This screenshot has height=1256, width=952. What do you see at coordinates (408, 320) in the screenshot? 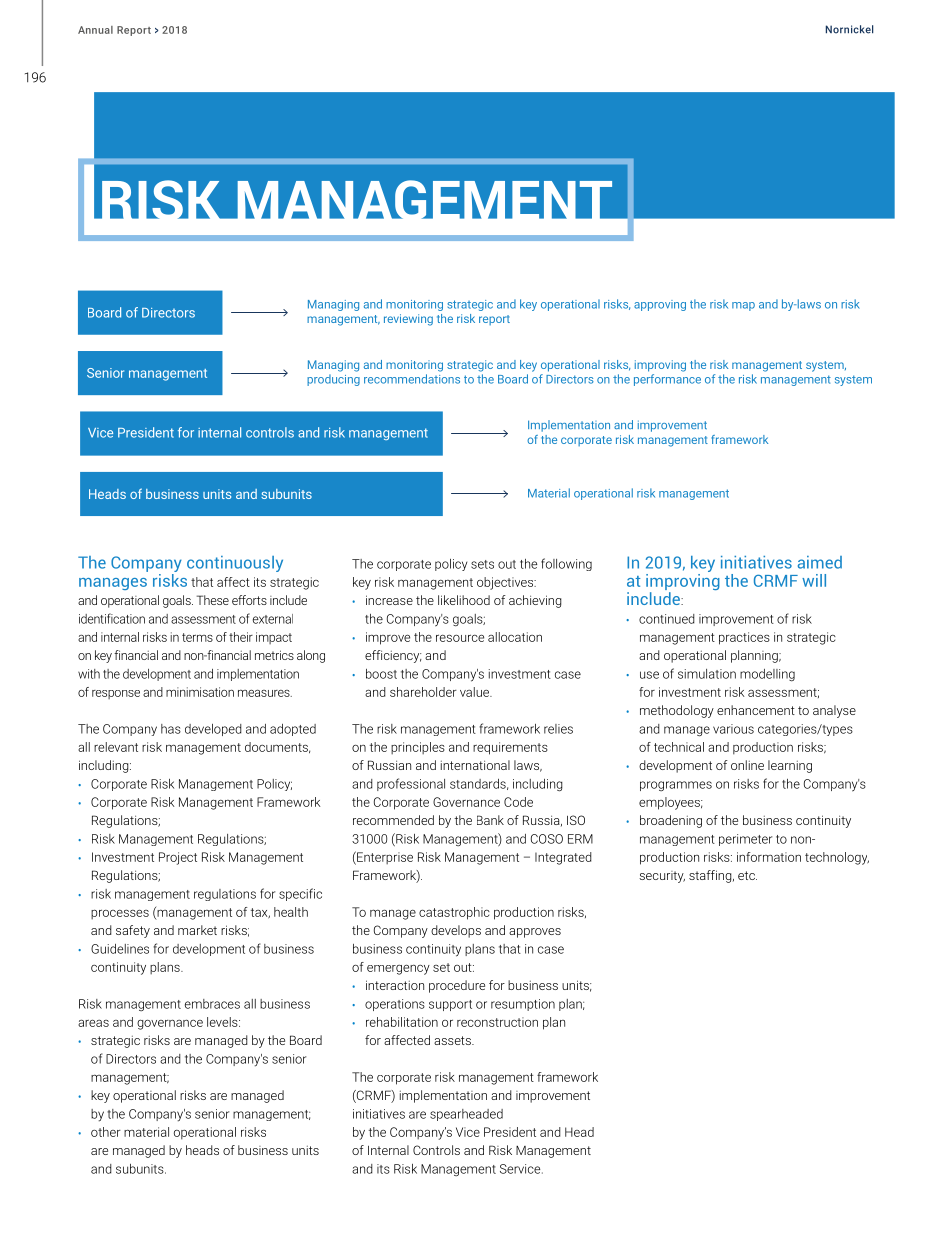
I see `reviewing` at bounding box center [408, 320].
